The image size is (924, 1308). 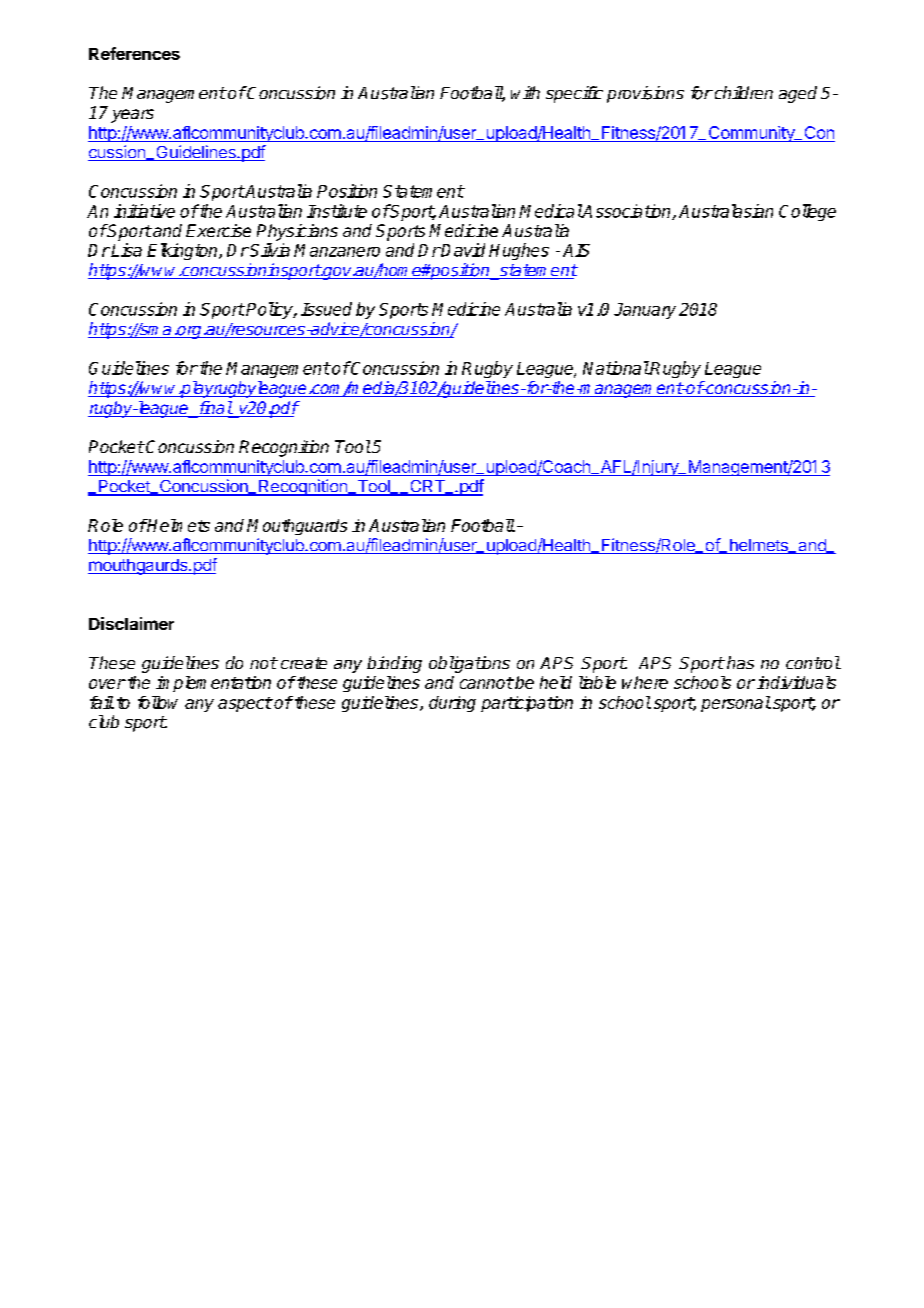 What do you see at coordinates (297, 527) in the document?
I see `Mouthguards` at bounding box center [297, 527].
